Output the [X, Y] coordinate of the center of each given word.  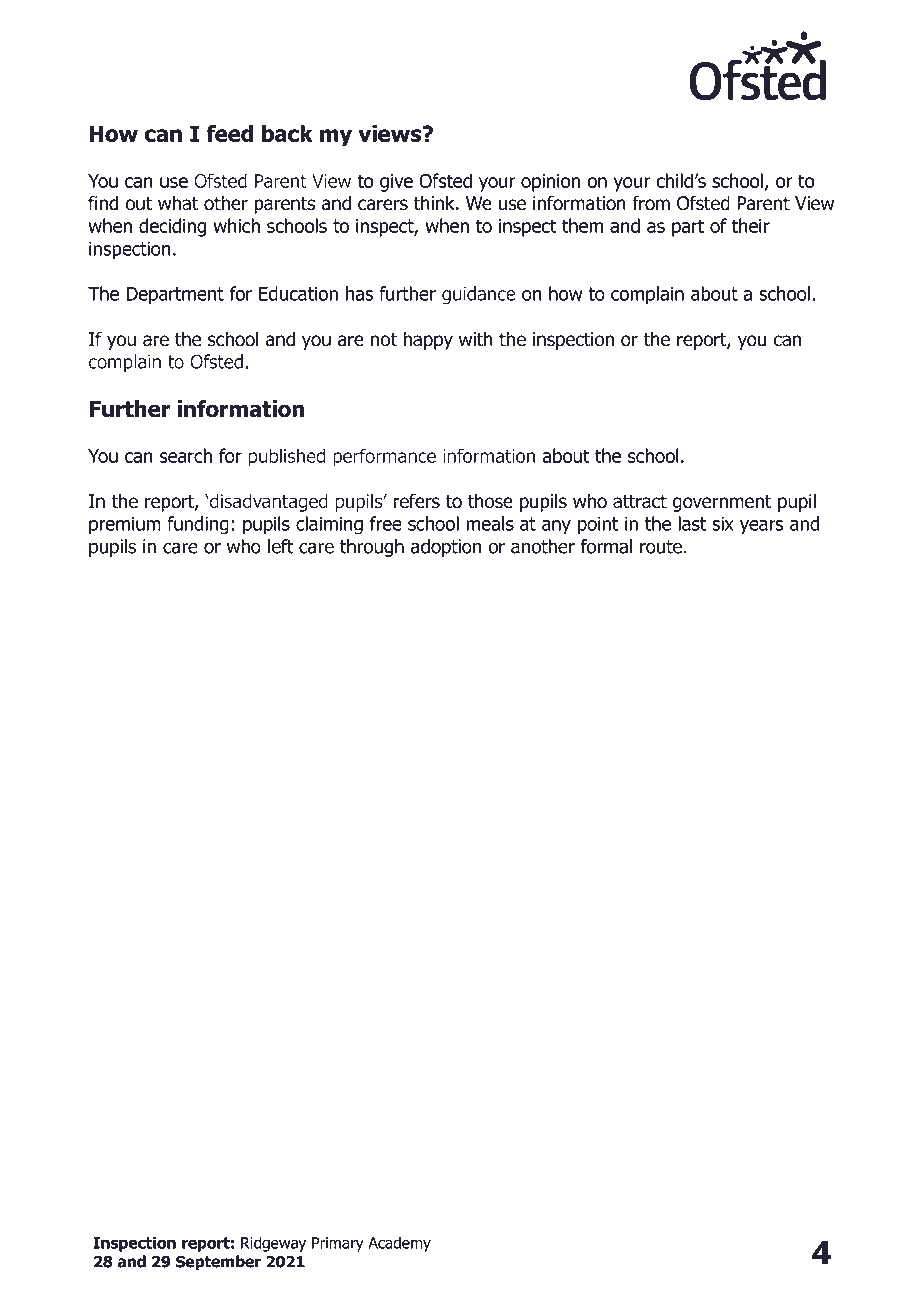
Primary [338, 1244]
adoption [446, 548]
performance [384, 457]
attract [640, 501]
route [661, 547]
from [651, 203]
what [178, 203]
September [218, 1263]
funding [198, 525]
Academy [399, 1244]
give [396, 183]
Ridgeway [273, 1244]
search [186, 455]
